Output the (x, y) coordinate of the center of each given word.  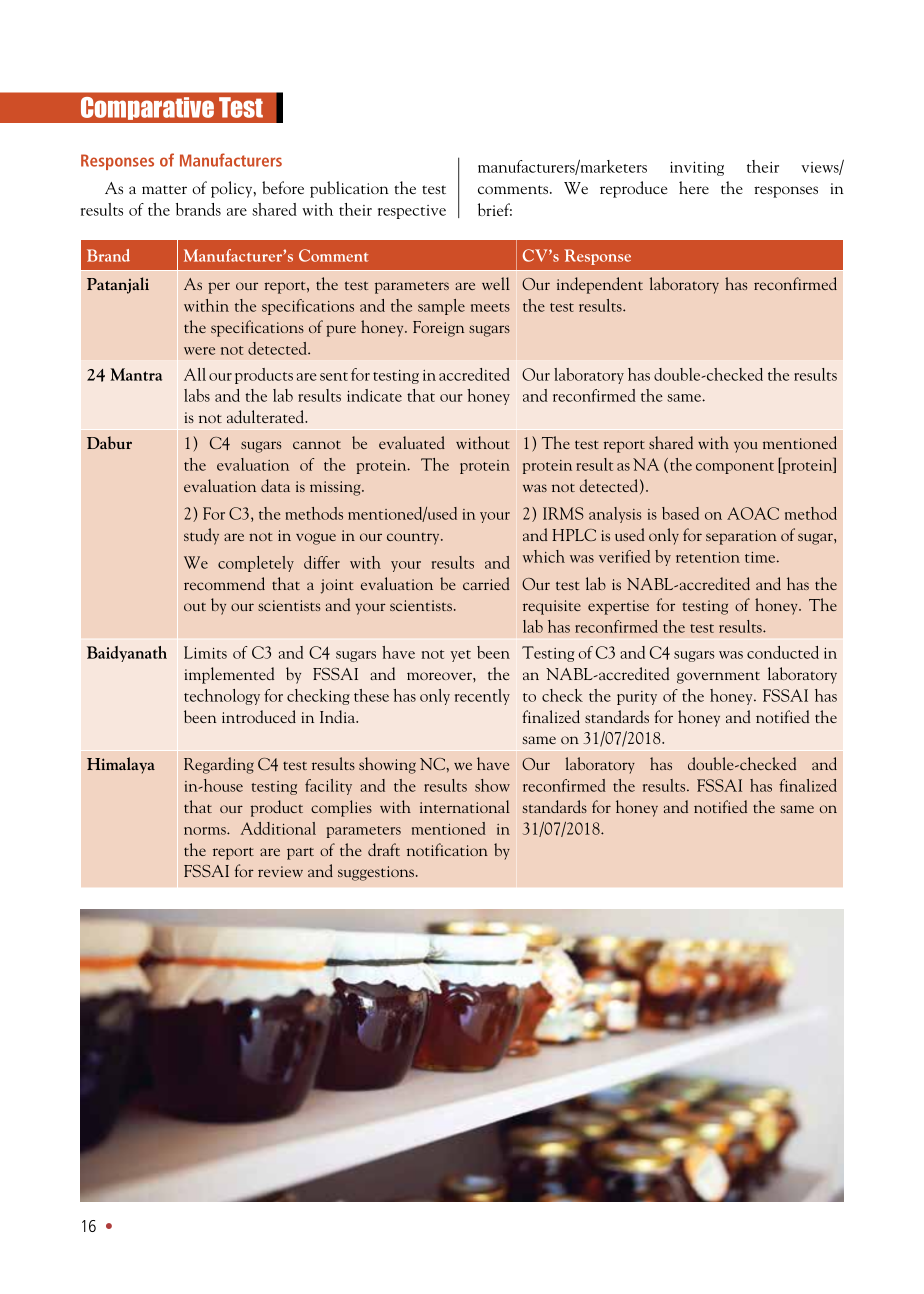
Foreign (438, 329)
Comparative (147, 108)
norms (206, 831)
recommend (224, 583)
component (735, 468)
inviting (697, 169)
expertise (618, 607)
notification (447, 849)
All (195, 374)
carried (486, 583)
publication (349, 189)
